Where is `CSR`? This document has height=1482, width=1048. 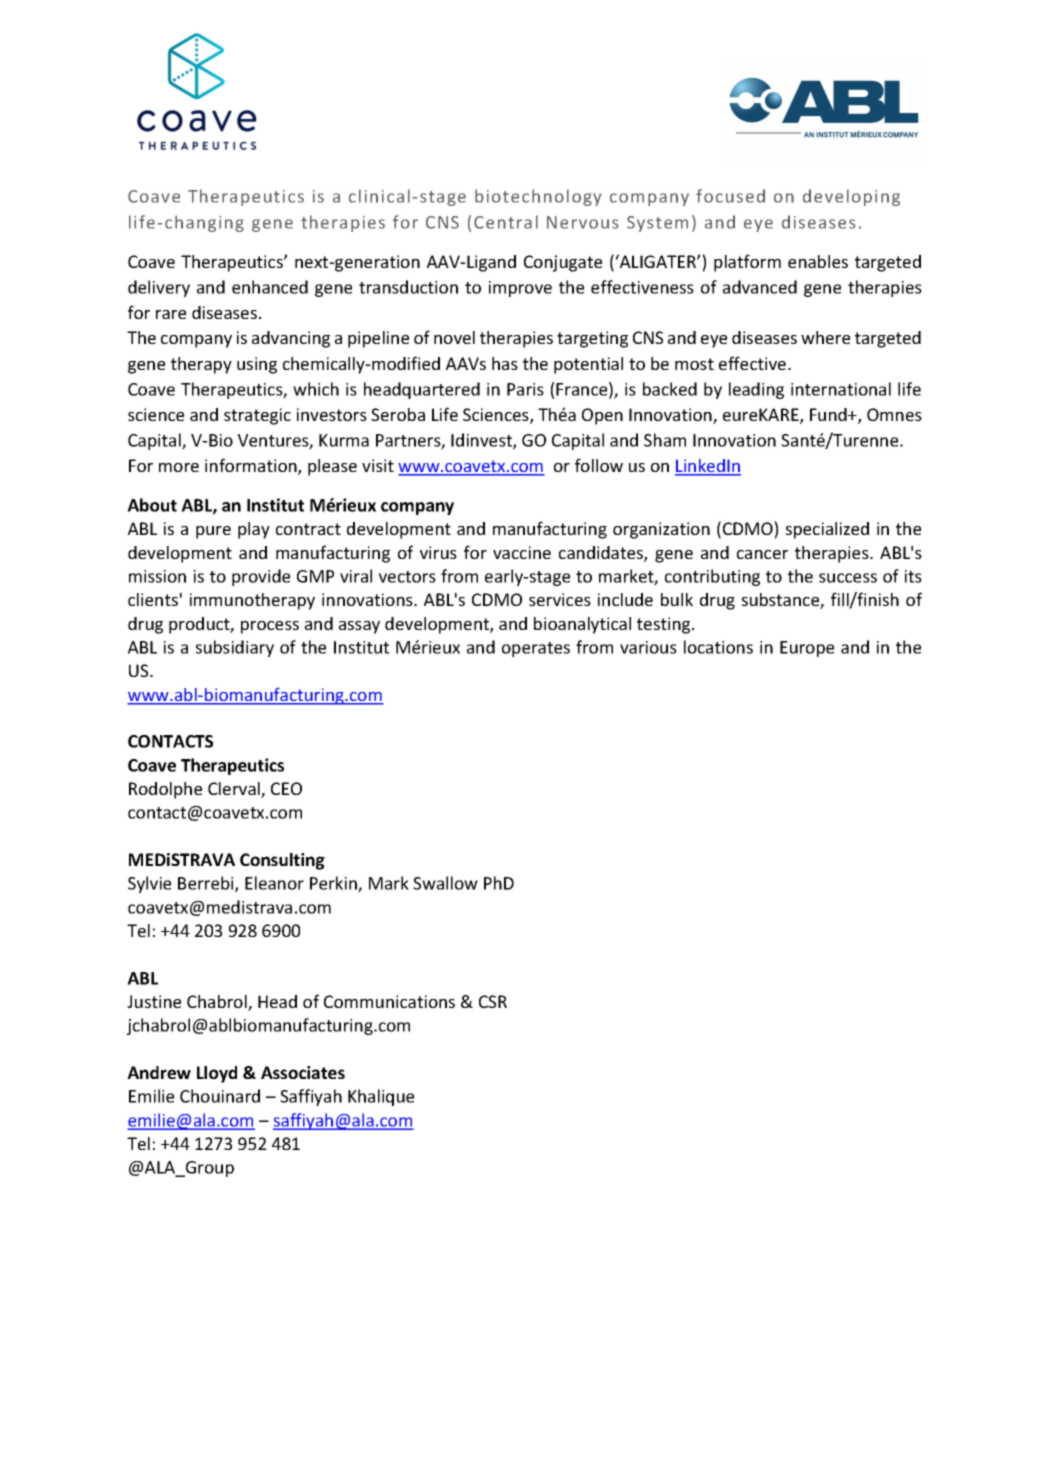
CSR is located at coordinates (493, 1001).
